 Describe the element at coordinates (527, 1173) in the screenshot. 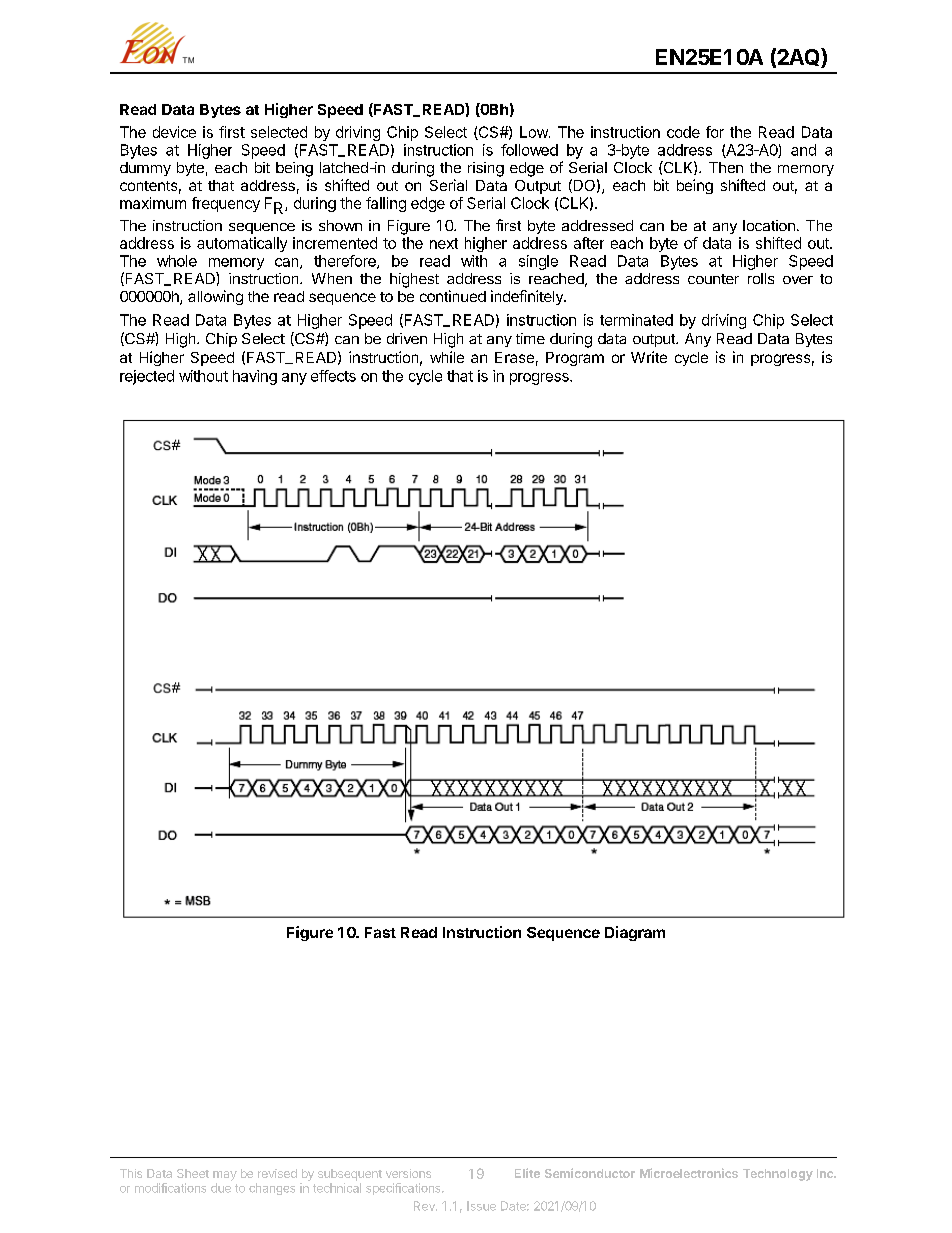

I see `Elite` at that location.
